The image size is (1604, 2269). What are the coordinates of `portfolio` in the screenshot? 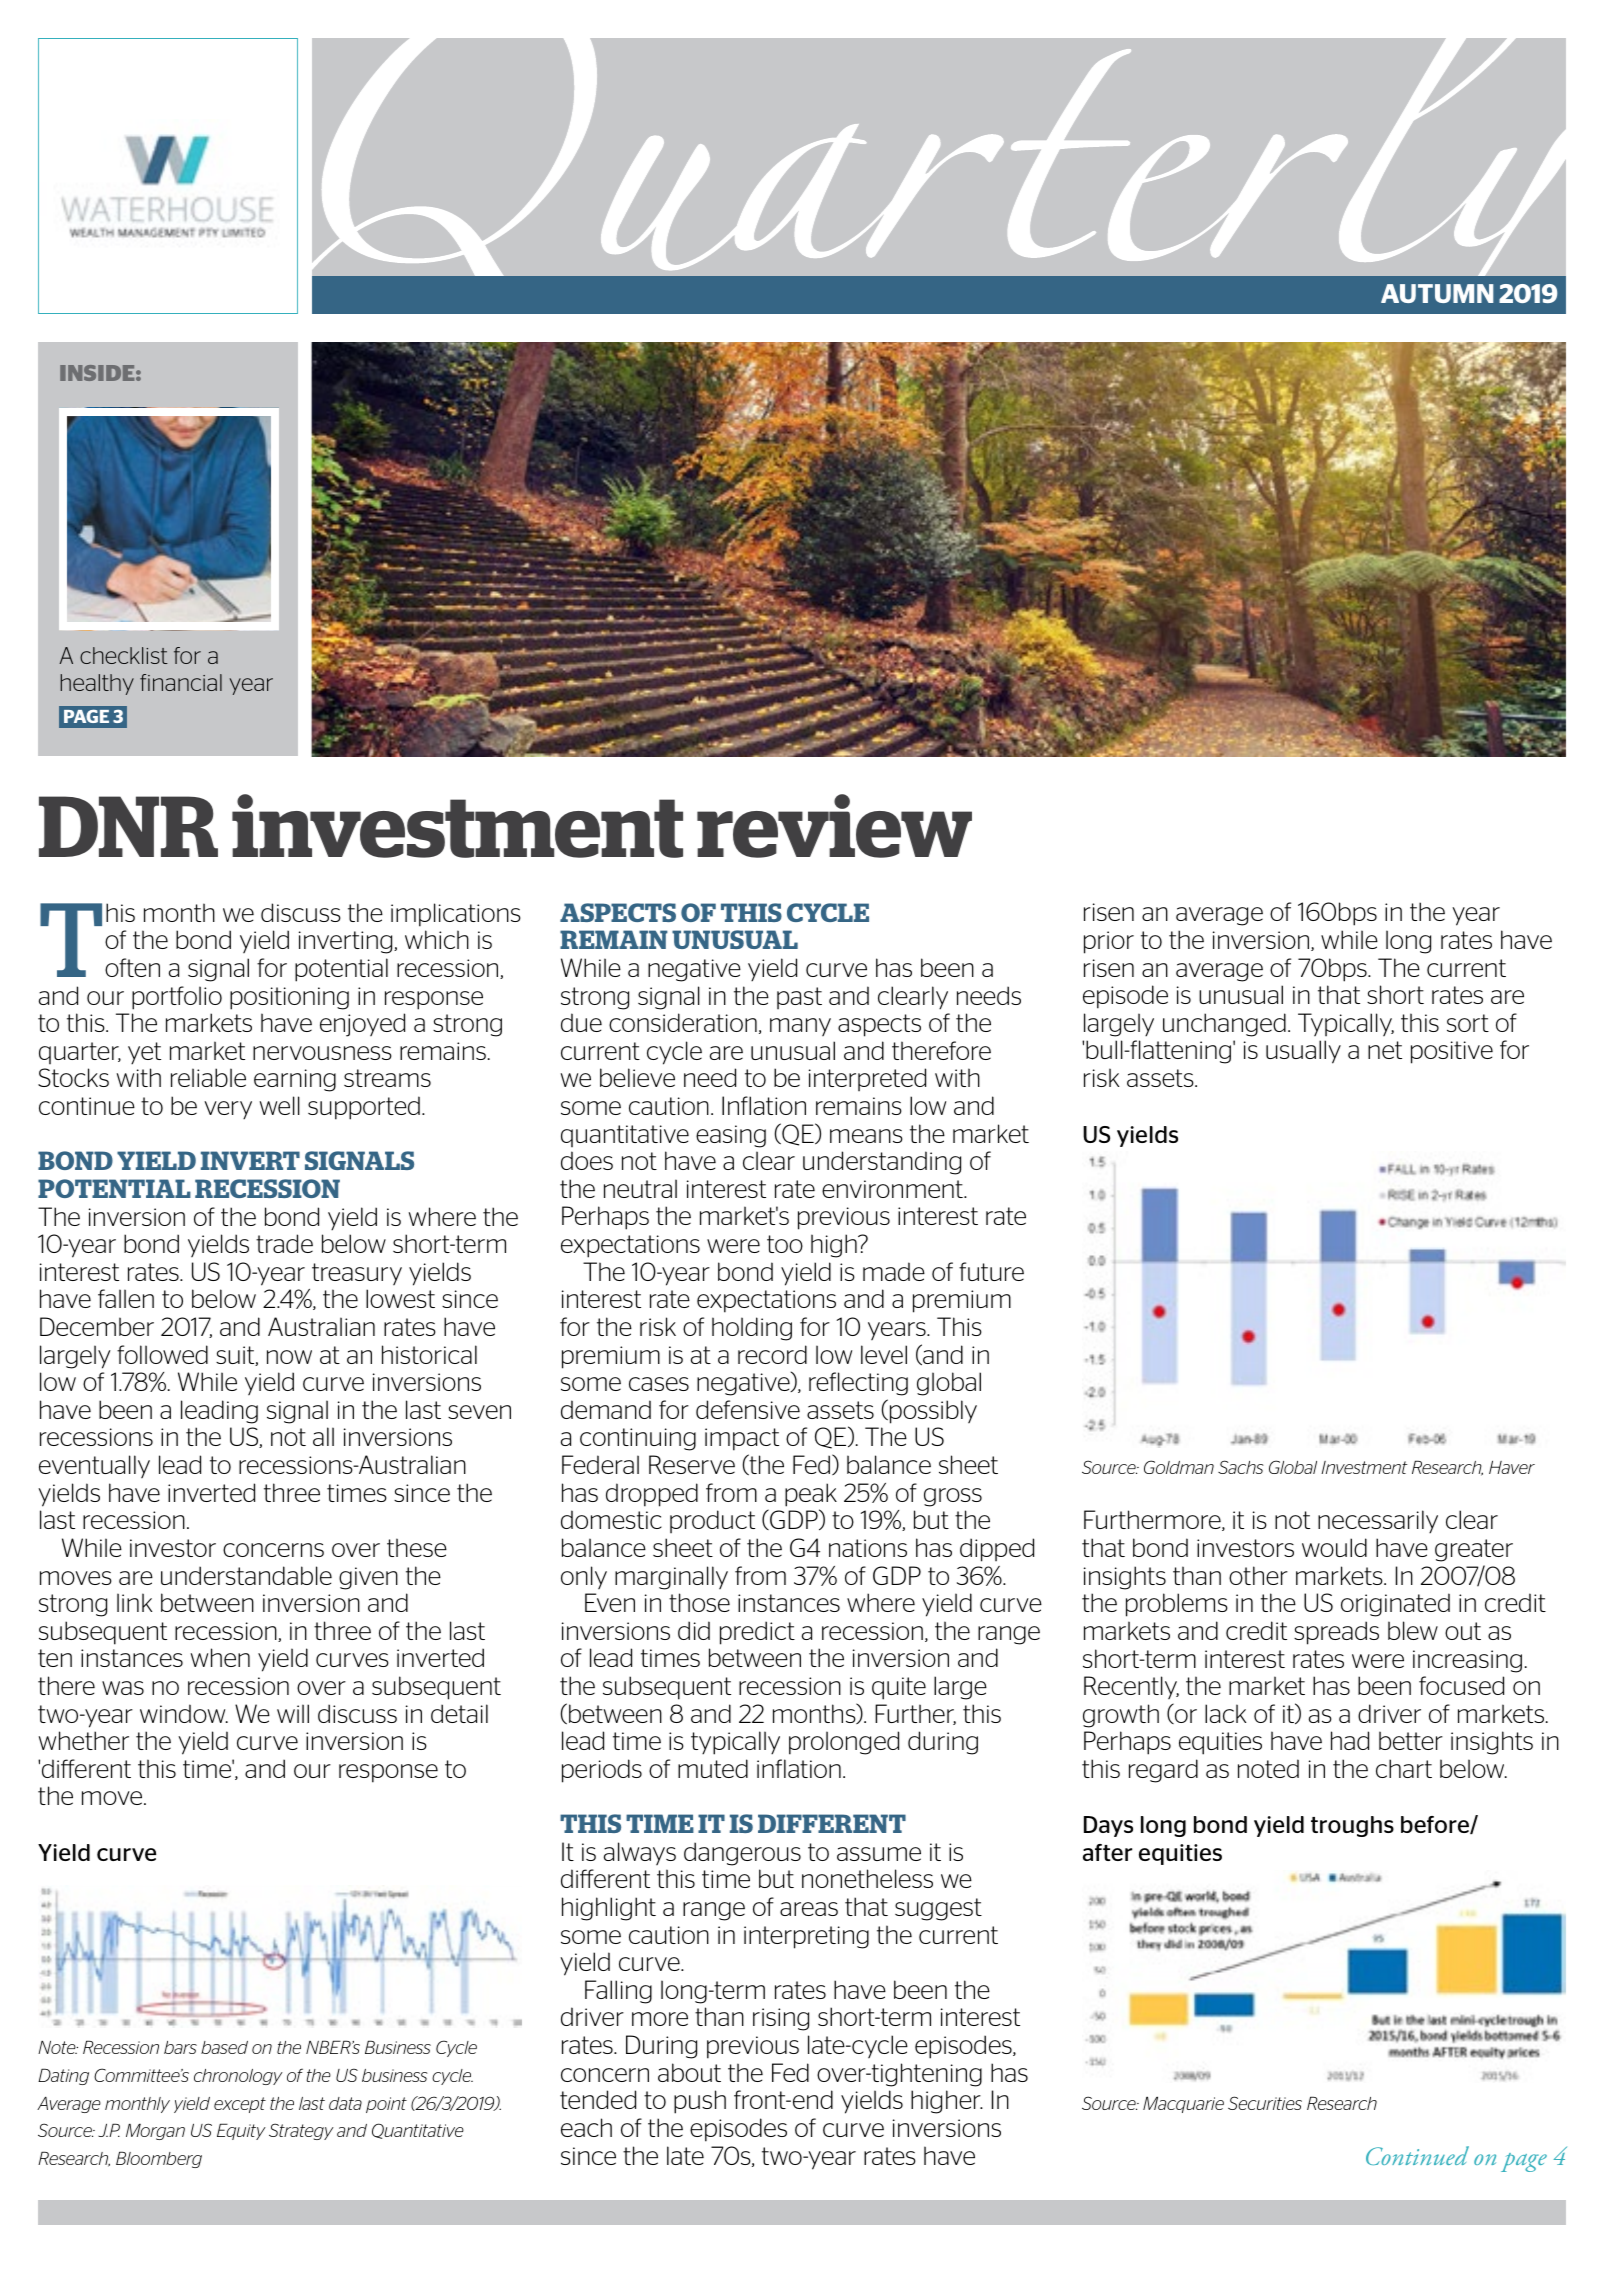 It's located at (177, 998).
